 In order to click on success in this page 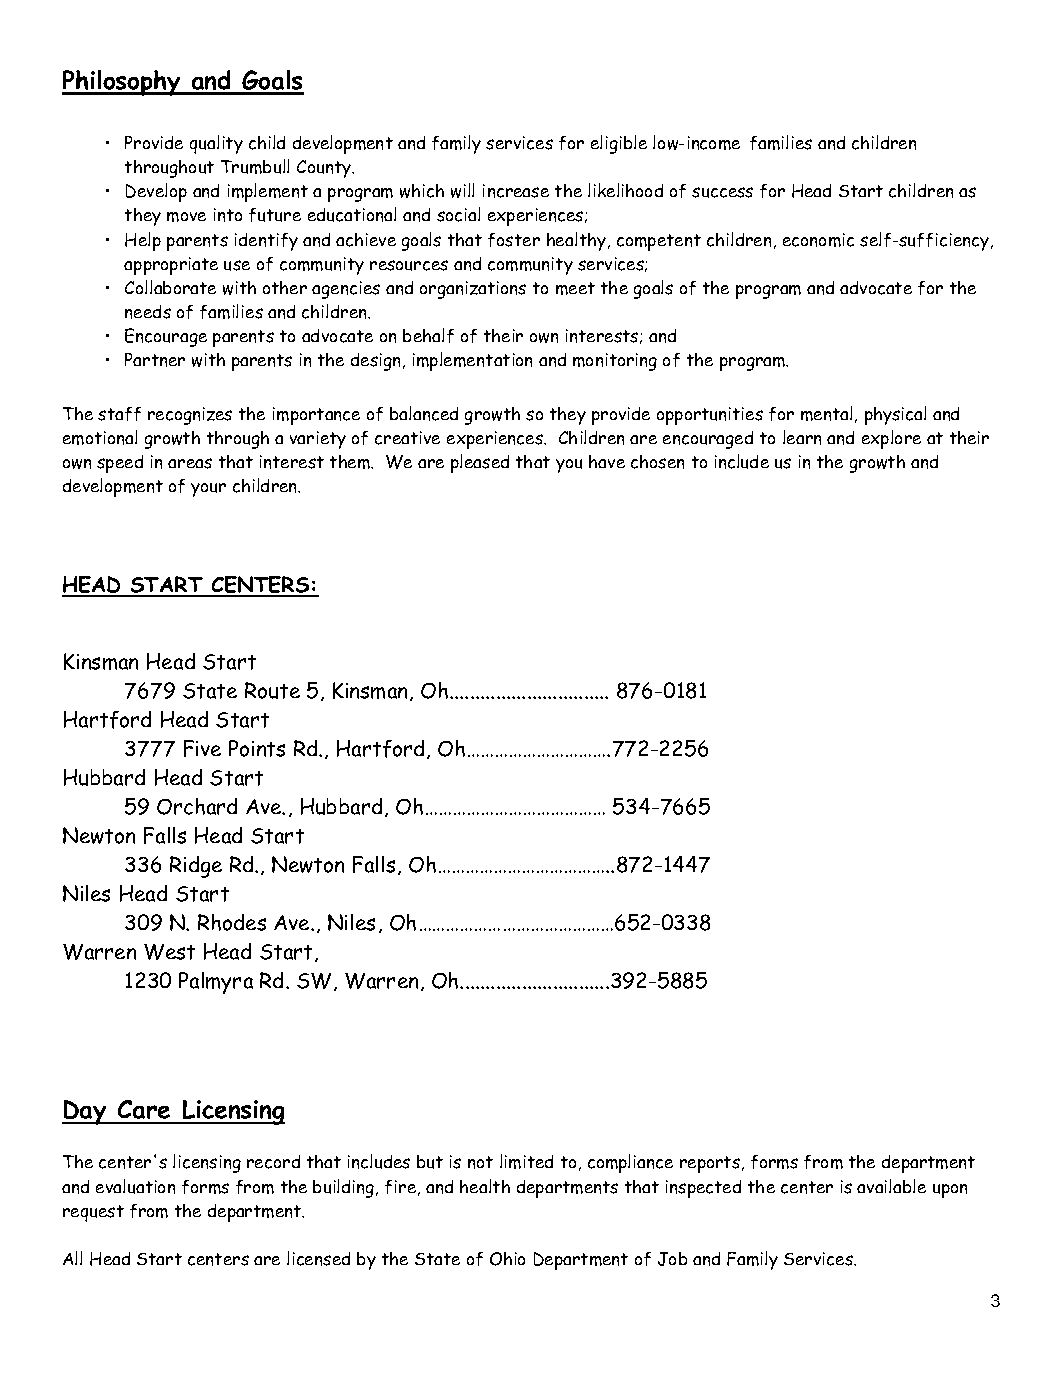, I will do `click(722, 192)`.
